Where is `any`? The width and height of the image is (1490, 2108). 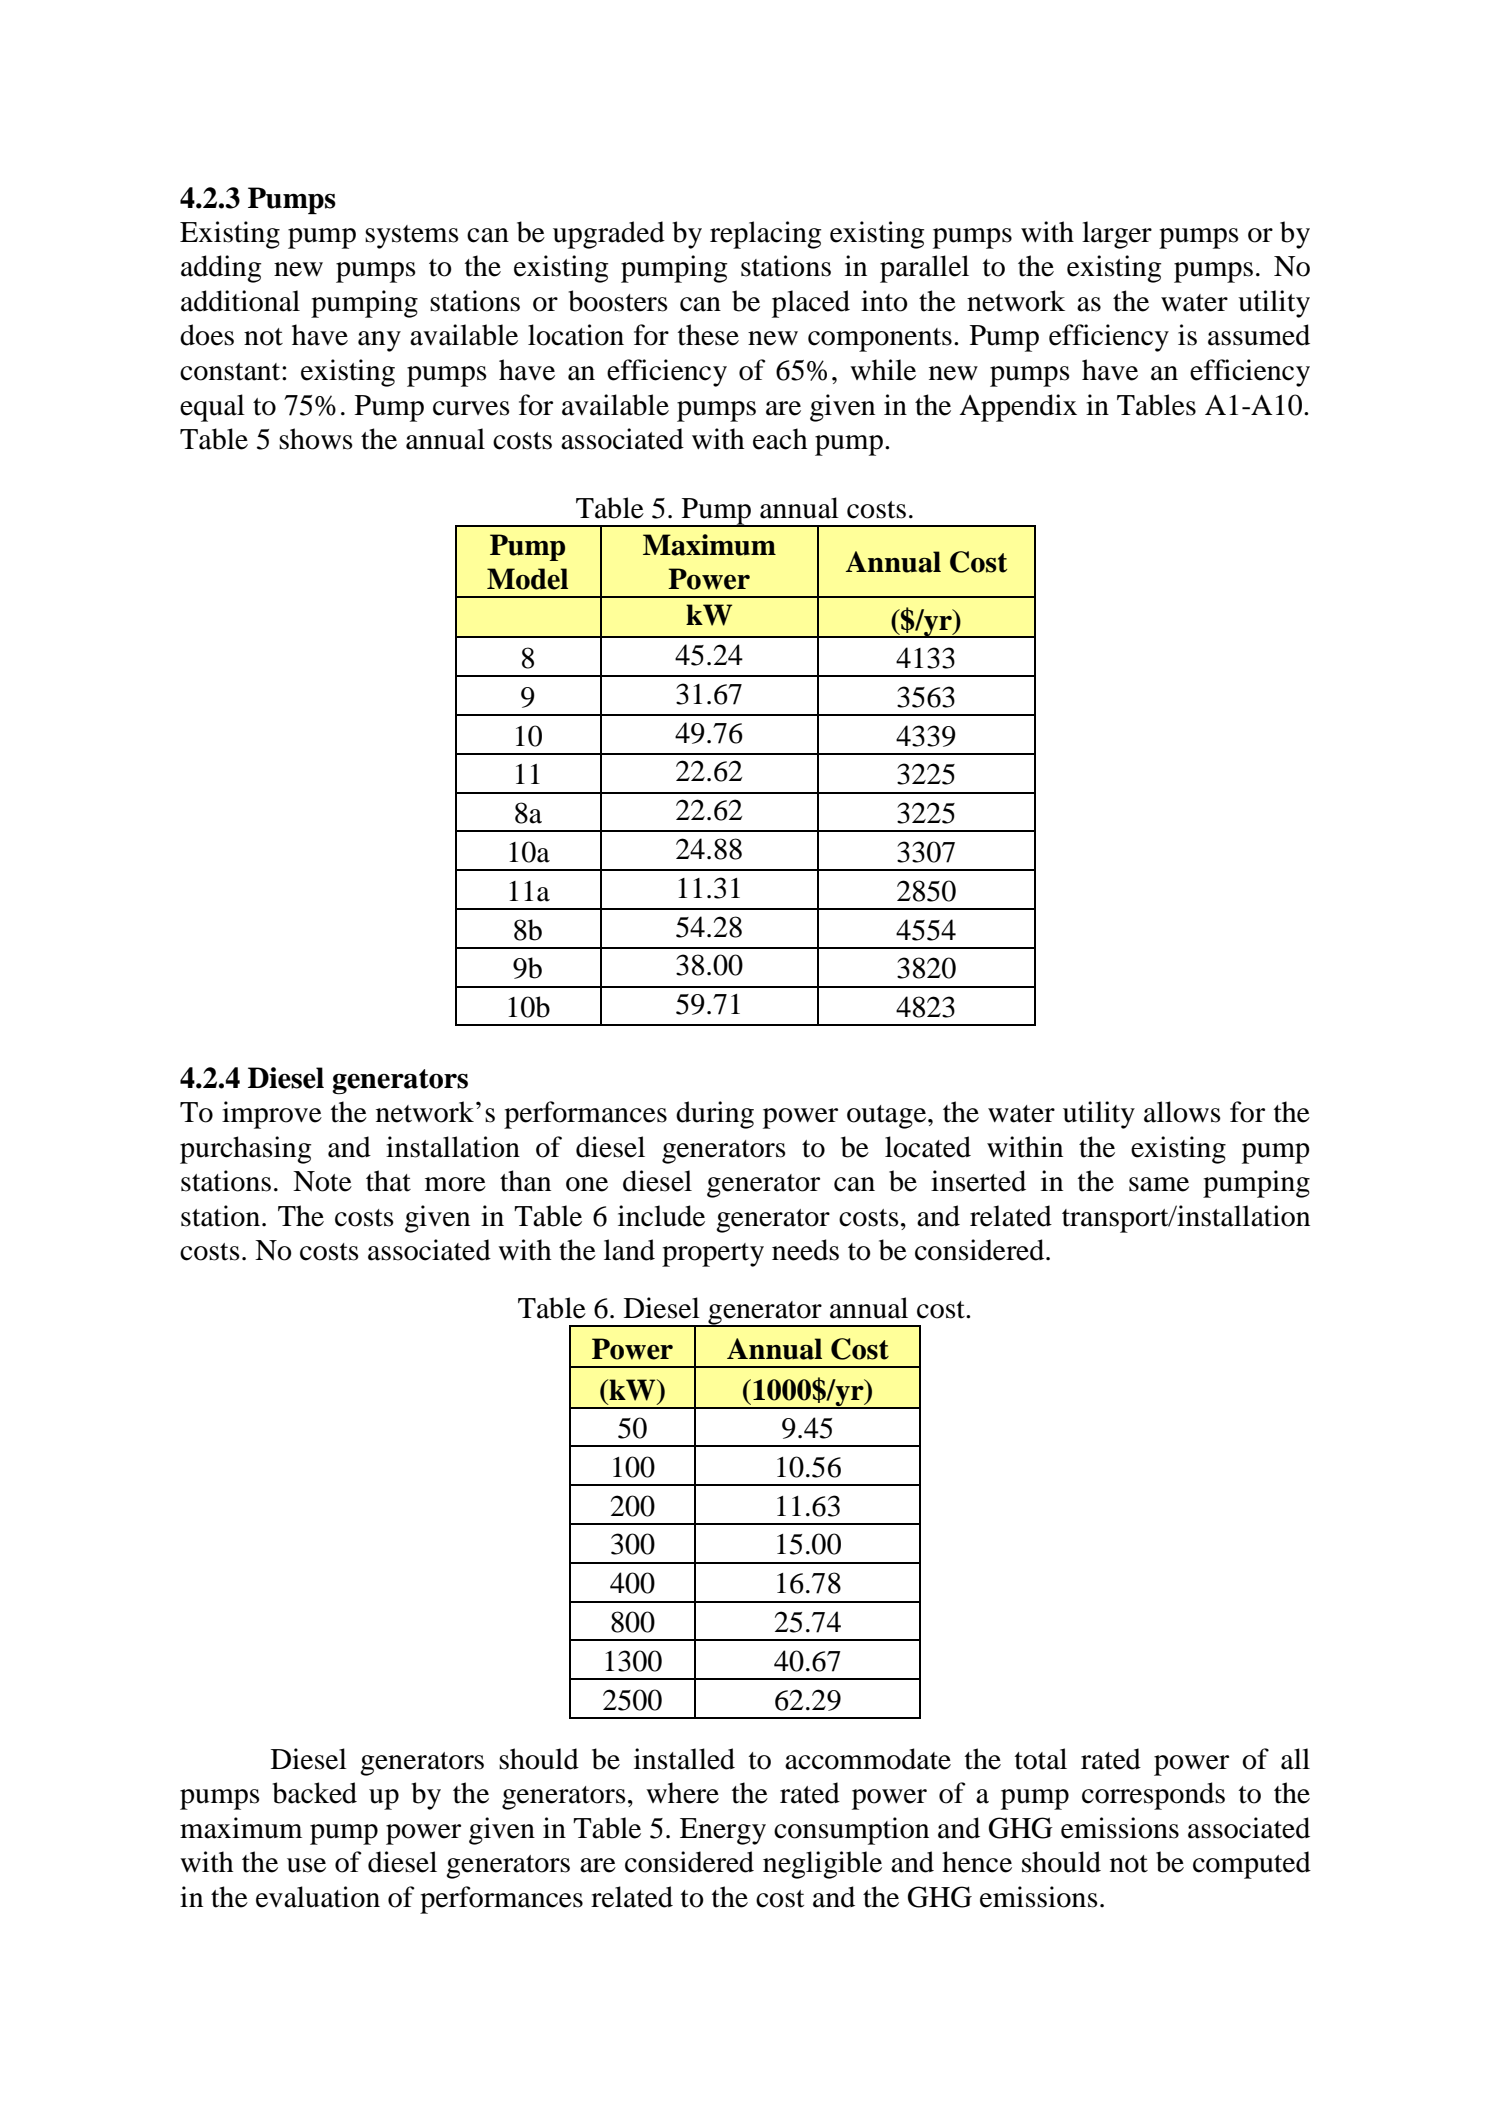
any is located at coordinates (379, 341).
